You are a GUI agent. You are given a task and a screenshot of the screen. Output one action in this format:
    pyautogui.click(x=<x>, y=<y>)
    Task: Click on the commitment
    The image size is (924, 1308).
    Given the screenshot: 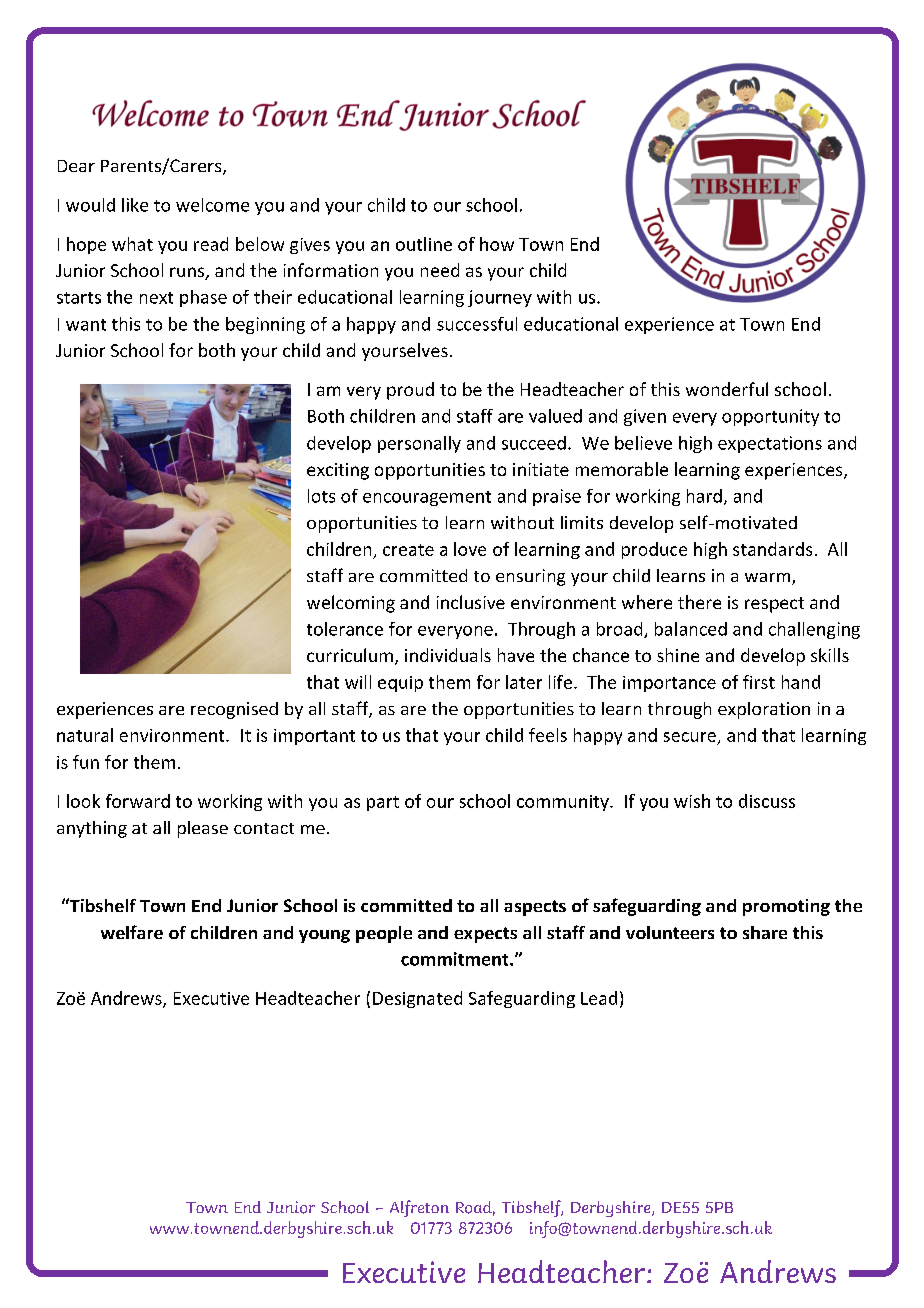 What is the action you would take?
    pyautogui.click(x=456, y=959)
